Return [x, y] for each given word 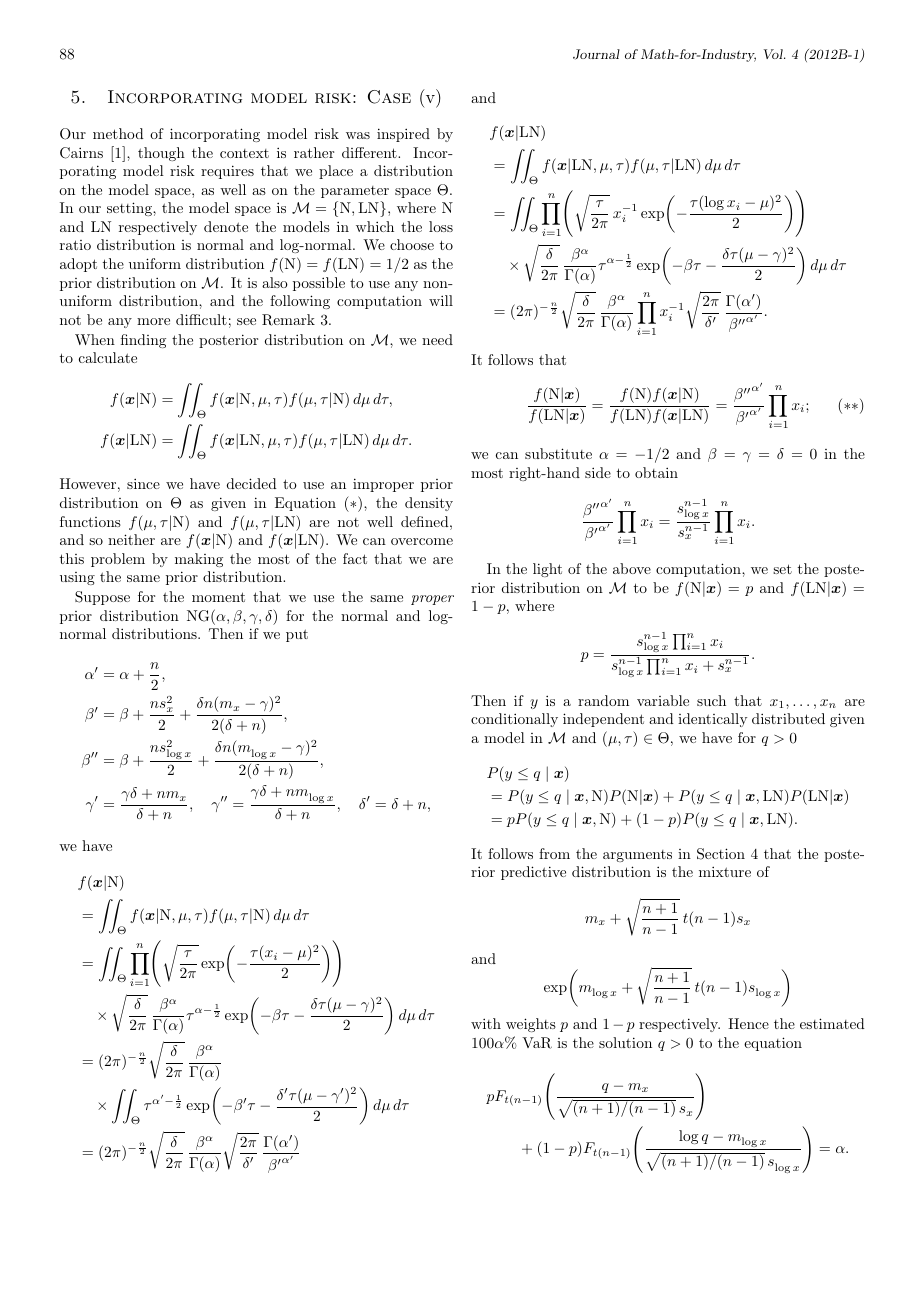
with [486, 1023]
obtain [656, 472]
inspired [403, 135]
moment [218, 597]
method [118, 133]
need [437, 339]
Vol [774, 54]
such [711, 700]
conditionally [514, 720]
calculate [108, 357]
